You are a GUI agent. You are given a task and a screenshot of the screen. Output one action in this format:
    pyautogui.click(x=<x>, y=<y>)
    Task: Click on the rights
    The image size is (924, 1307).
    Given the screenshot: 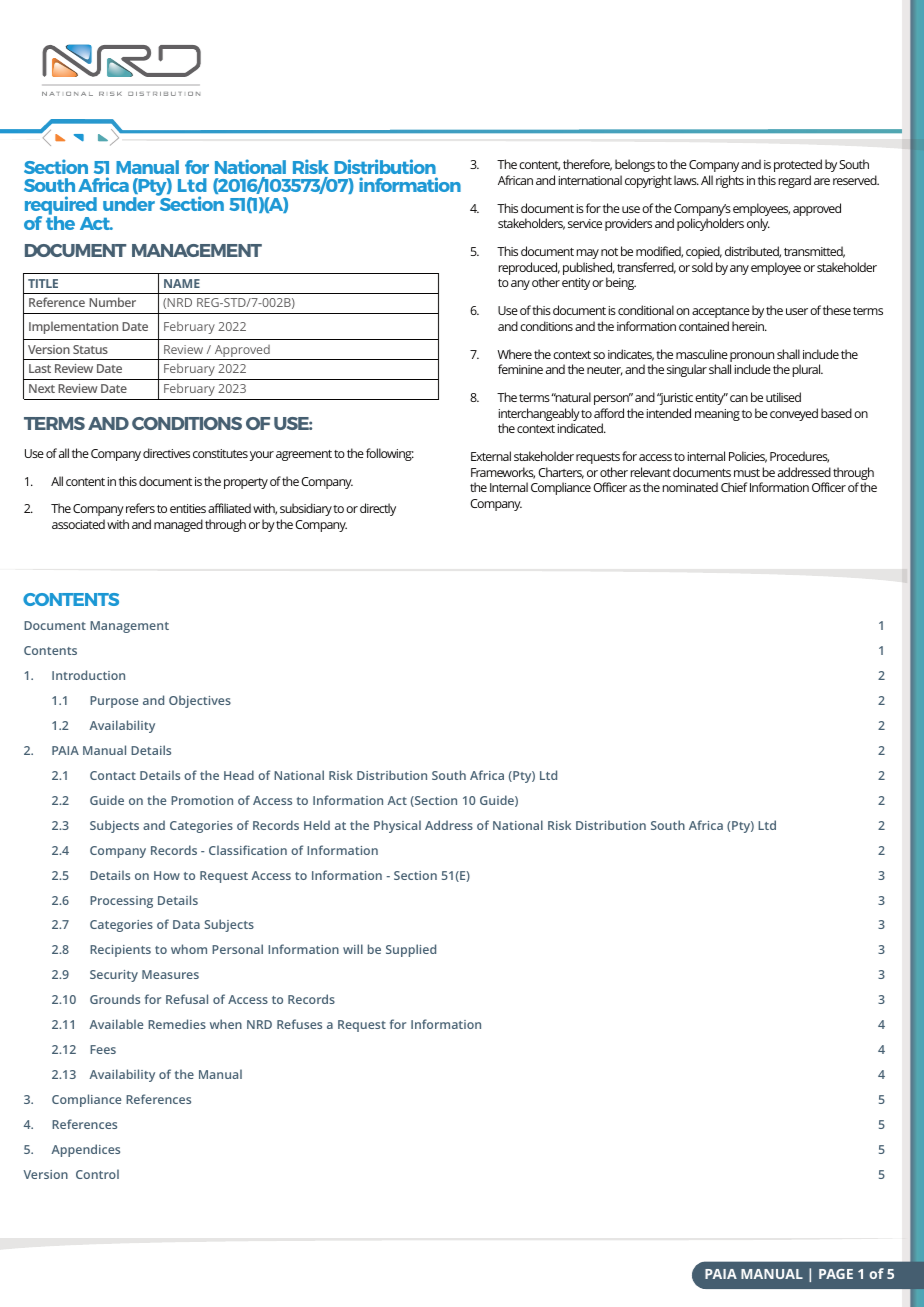 What is the action you would take?
    pyautogui.click(x=730, y=181)
